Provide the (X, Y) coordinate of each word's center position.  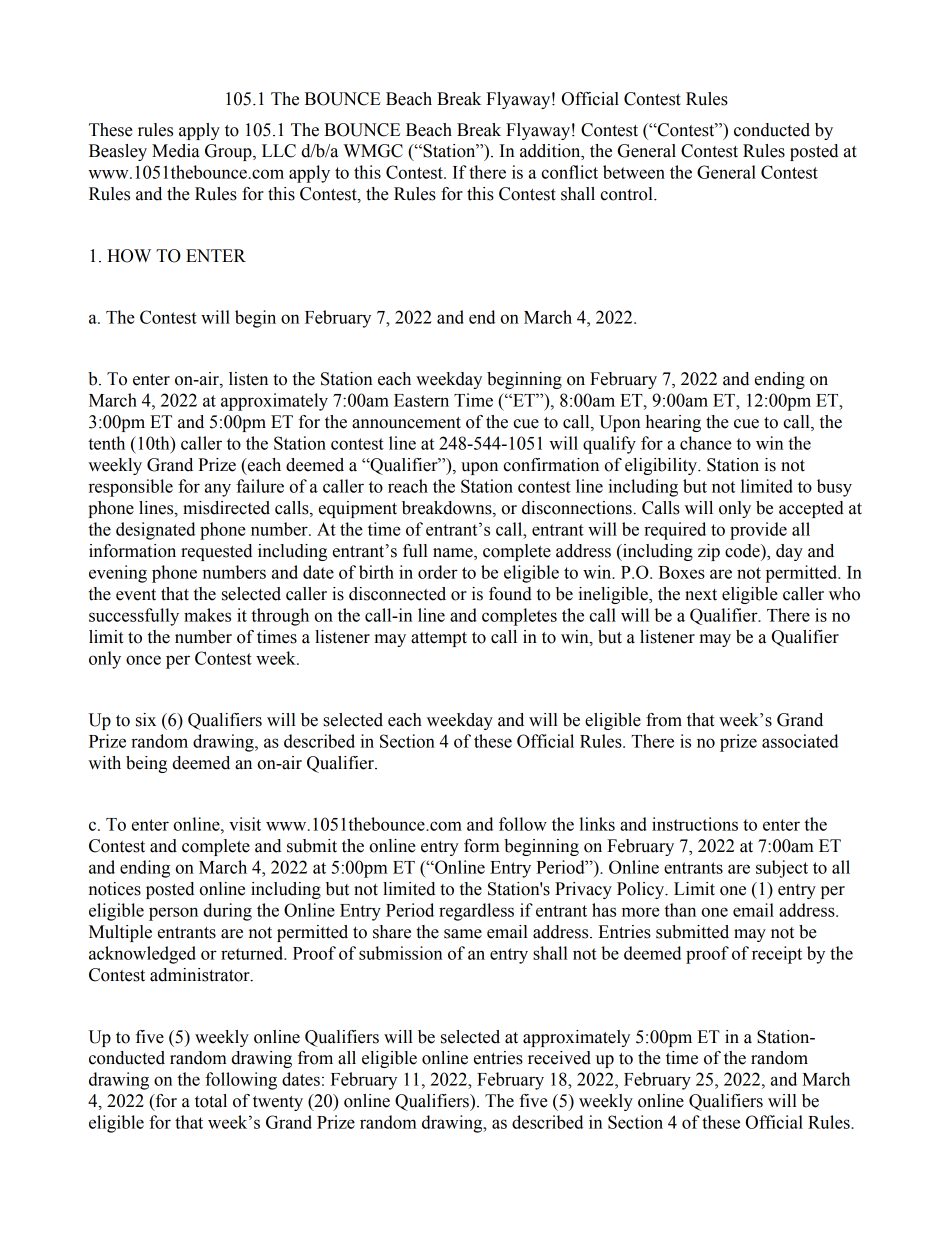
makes (207, 615)
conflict (569, 172)
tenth (106, 443)
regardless (476, 912)
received (559, 1058)
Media (176, 151)
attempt (439, 639)
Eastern (421, 400)
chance (706, 443)
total (211, 1101)
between (634, 172)
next (701, 595)
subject (782, 869)
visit (245, 824)
